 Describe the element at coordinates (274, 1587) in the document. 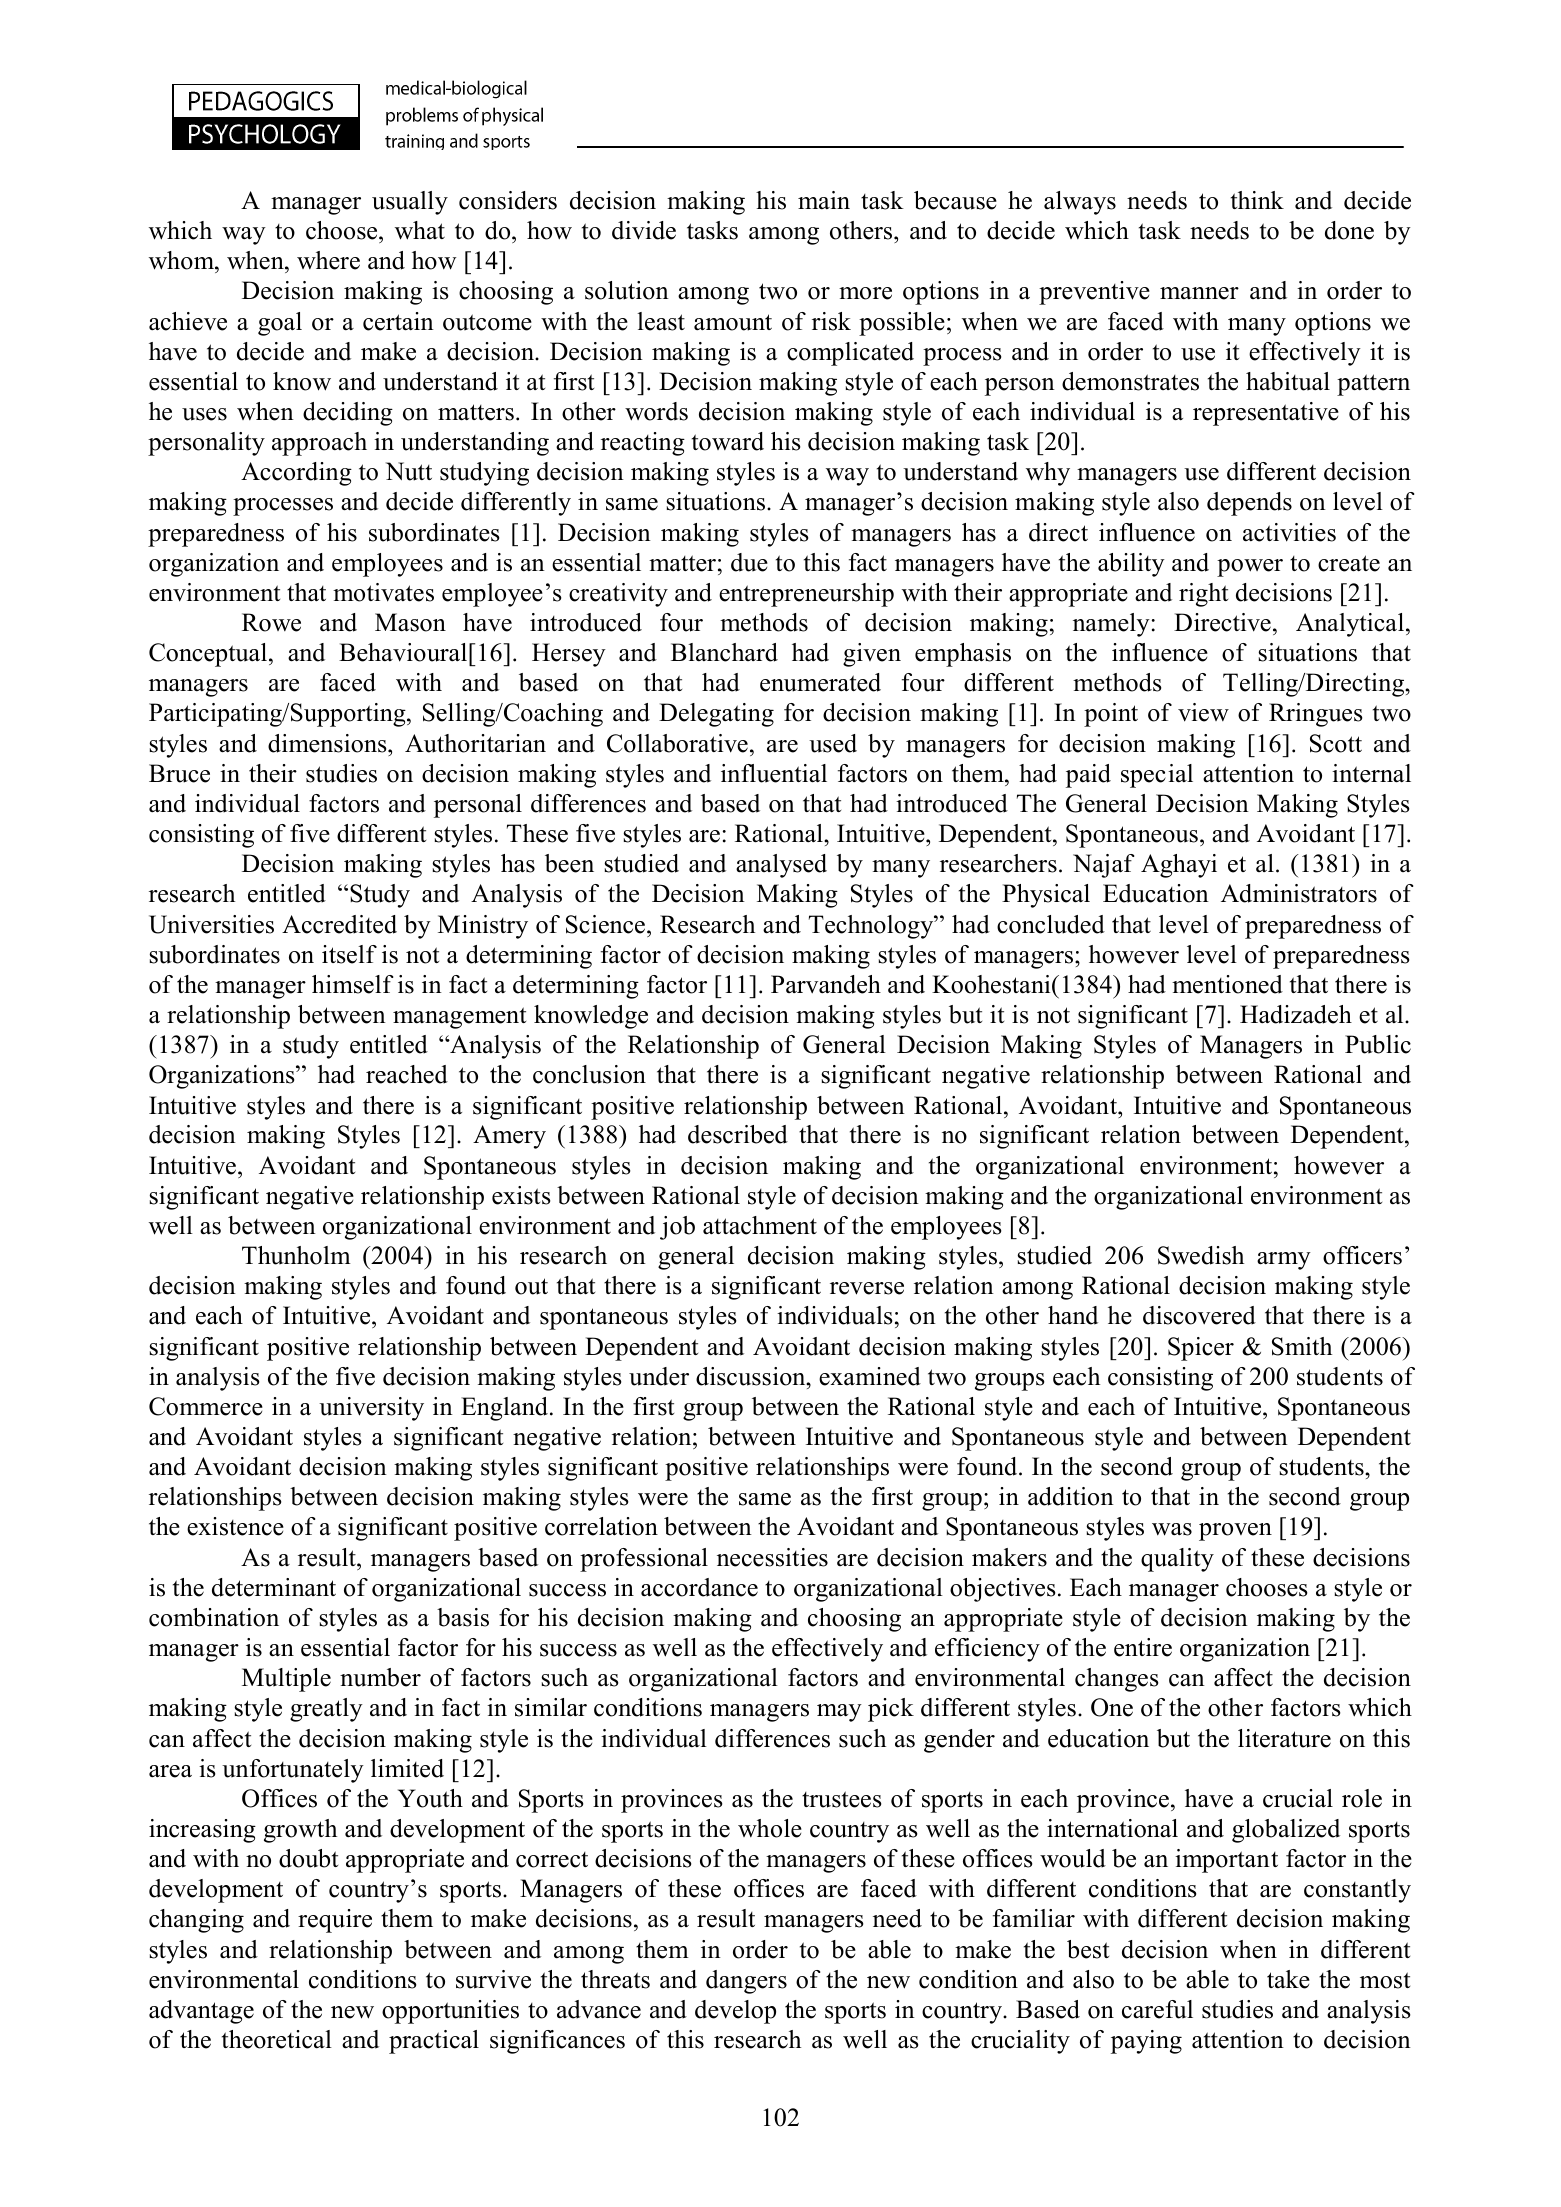

I see `determinant` at that location.
